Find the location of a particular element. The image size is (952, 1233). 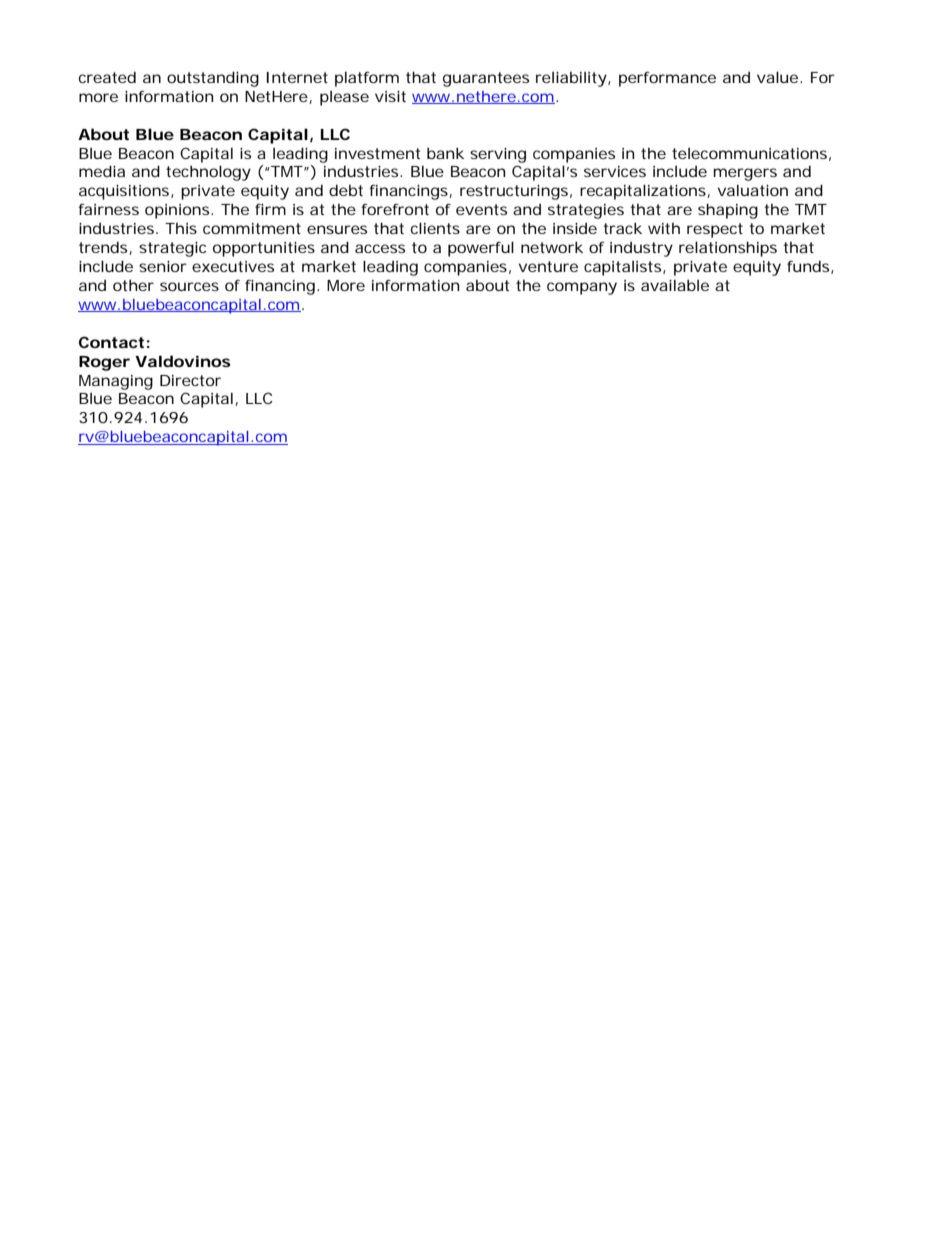

This is located at coordinates (181, 228).
